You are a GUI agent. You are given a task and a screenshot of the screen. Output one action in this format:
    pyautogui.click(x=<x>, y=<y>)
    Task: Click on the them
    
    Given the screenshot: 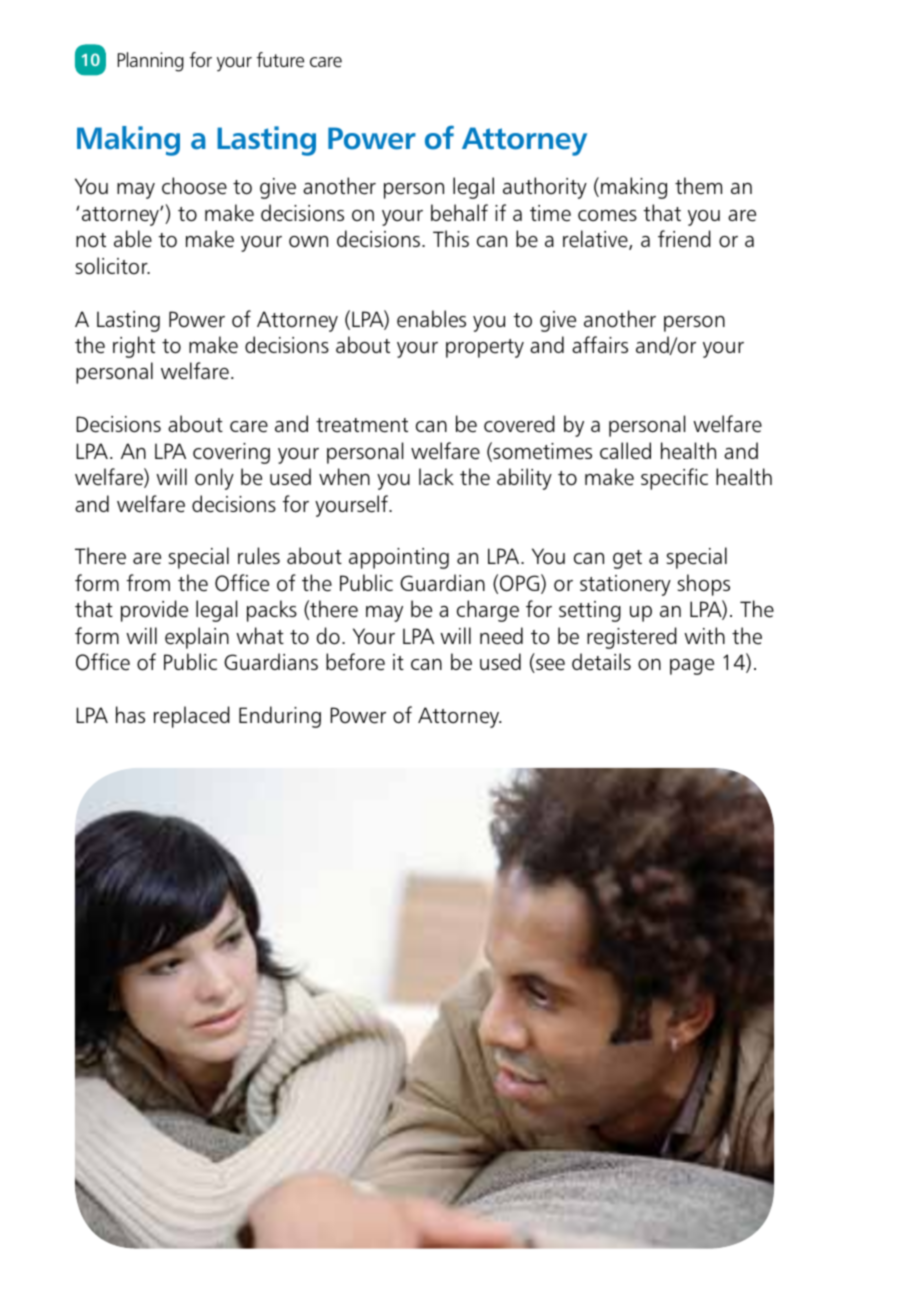 What is the action you would take?
    pyautogui.click(x=698, y=186)
